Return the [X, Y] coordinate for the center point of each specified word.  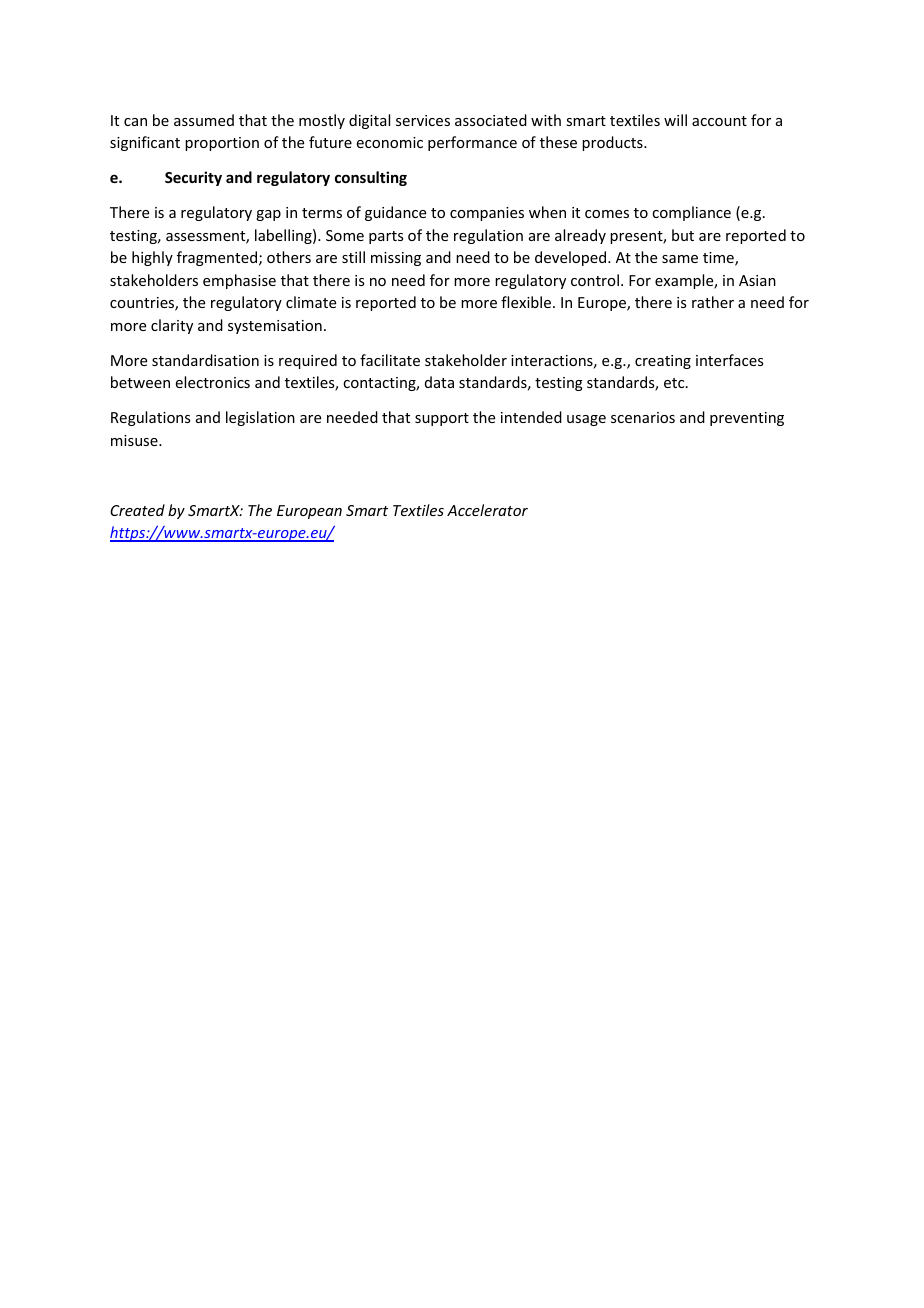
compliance [691, 213]
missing [396, 259]
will [675, 120]
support [442, 419]
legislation [260, 418]
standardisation [205, 360]
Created [137, 510]
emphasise [239, 281]
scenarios [643, 417]
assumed [204, 120]
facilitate [390, 360]
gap [268, 215]
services [423, 120]
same [680, 259]
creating [663, 362]
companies [487, 214]
